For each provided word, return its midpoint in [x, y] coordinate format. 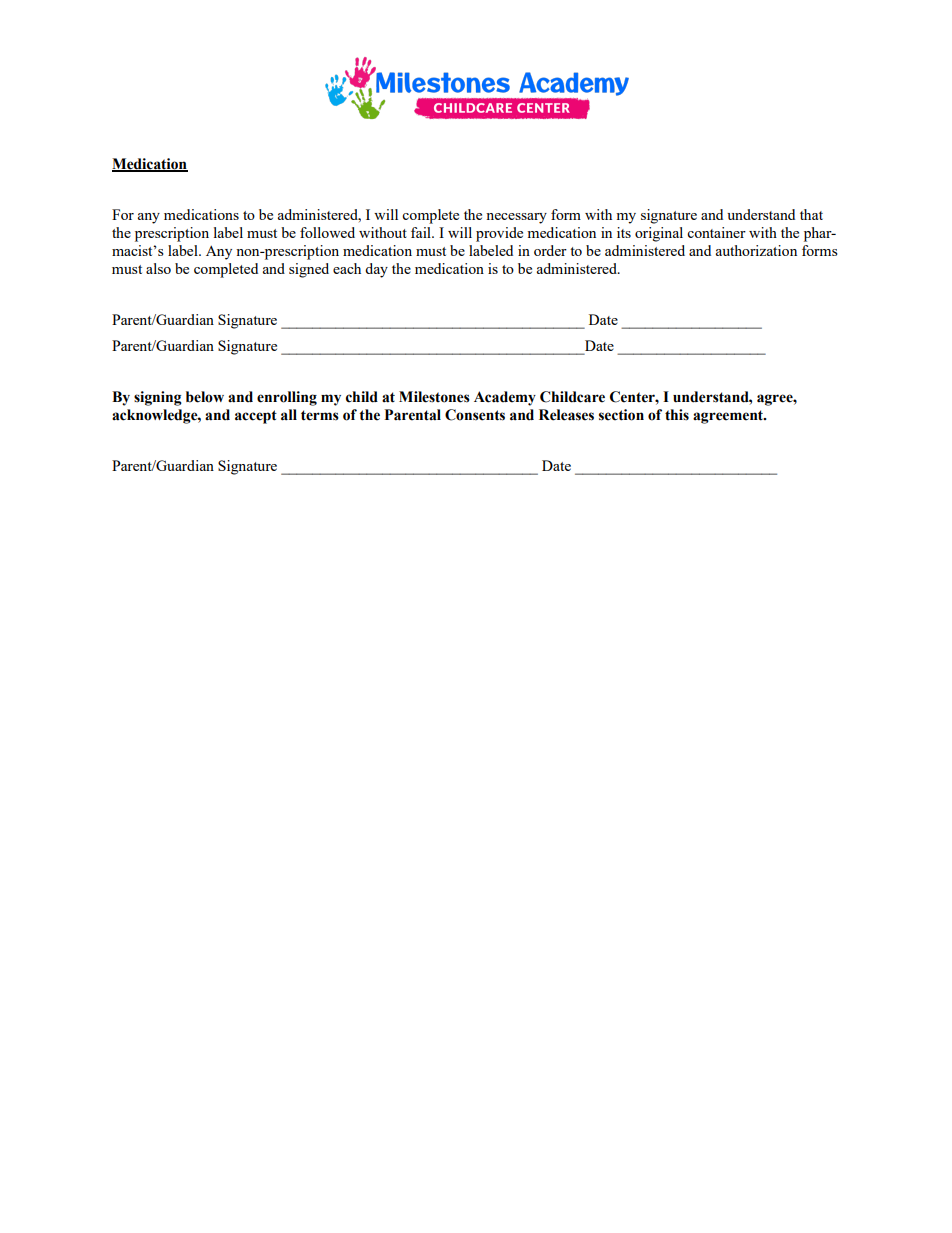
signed [309, 270]
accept [256, 417]
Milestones [434, 397]
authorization [756, 250]
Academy [505, 398]
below [205, 397]
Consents [475, 415]
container [716, 232]
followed [327, 232]
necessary [516, 218]
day [376, 270]
